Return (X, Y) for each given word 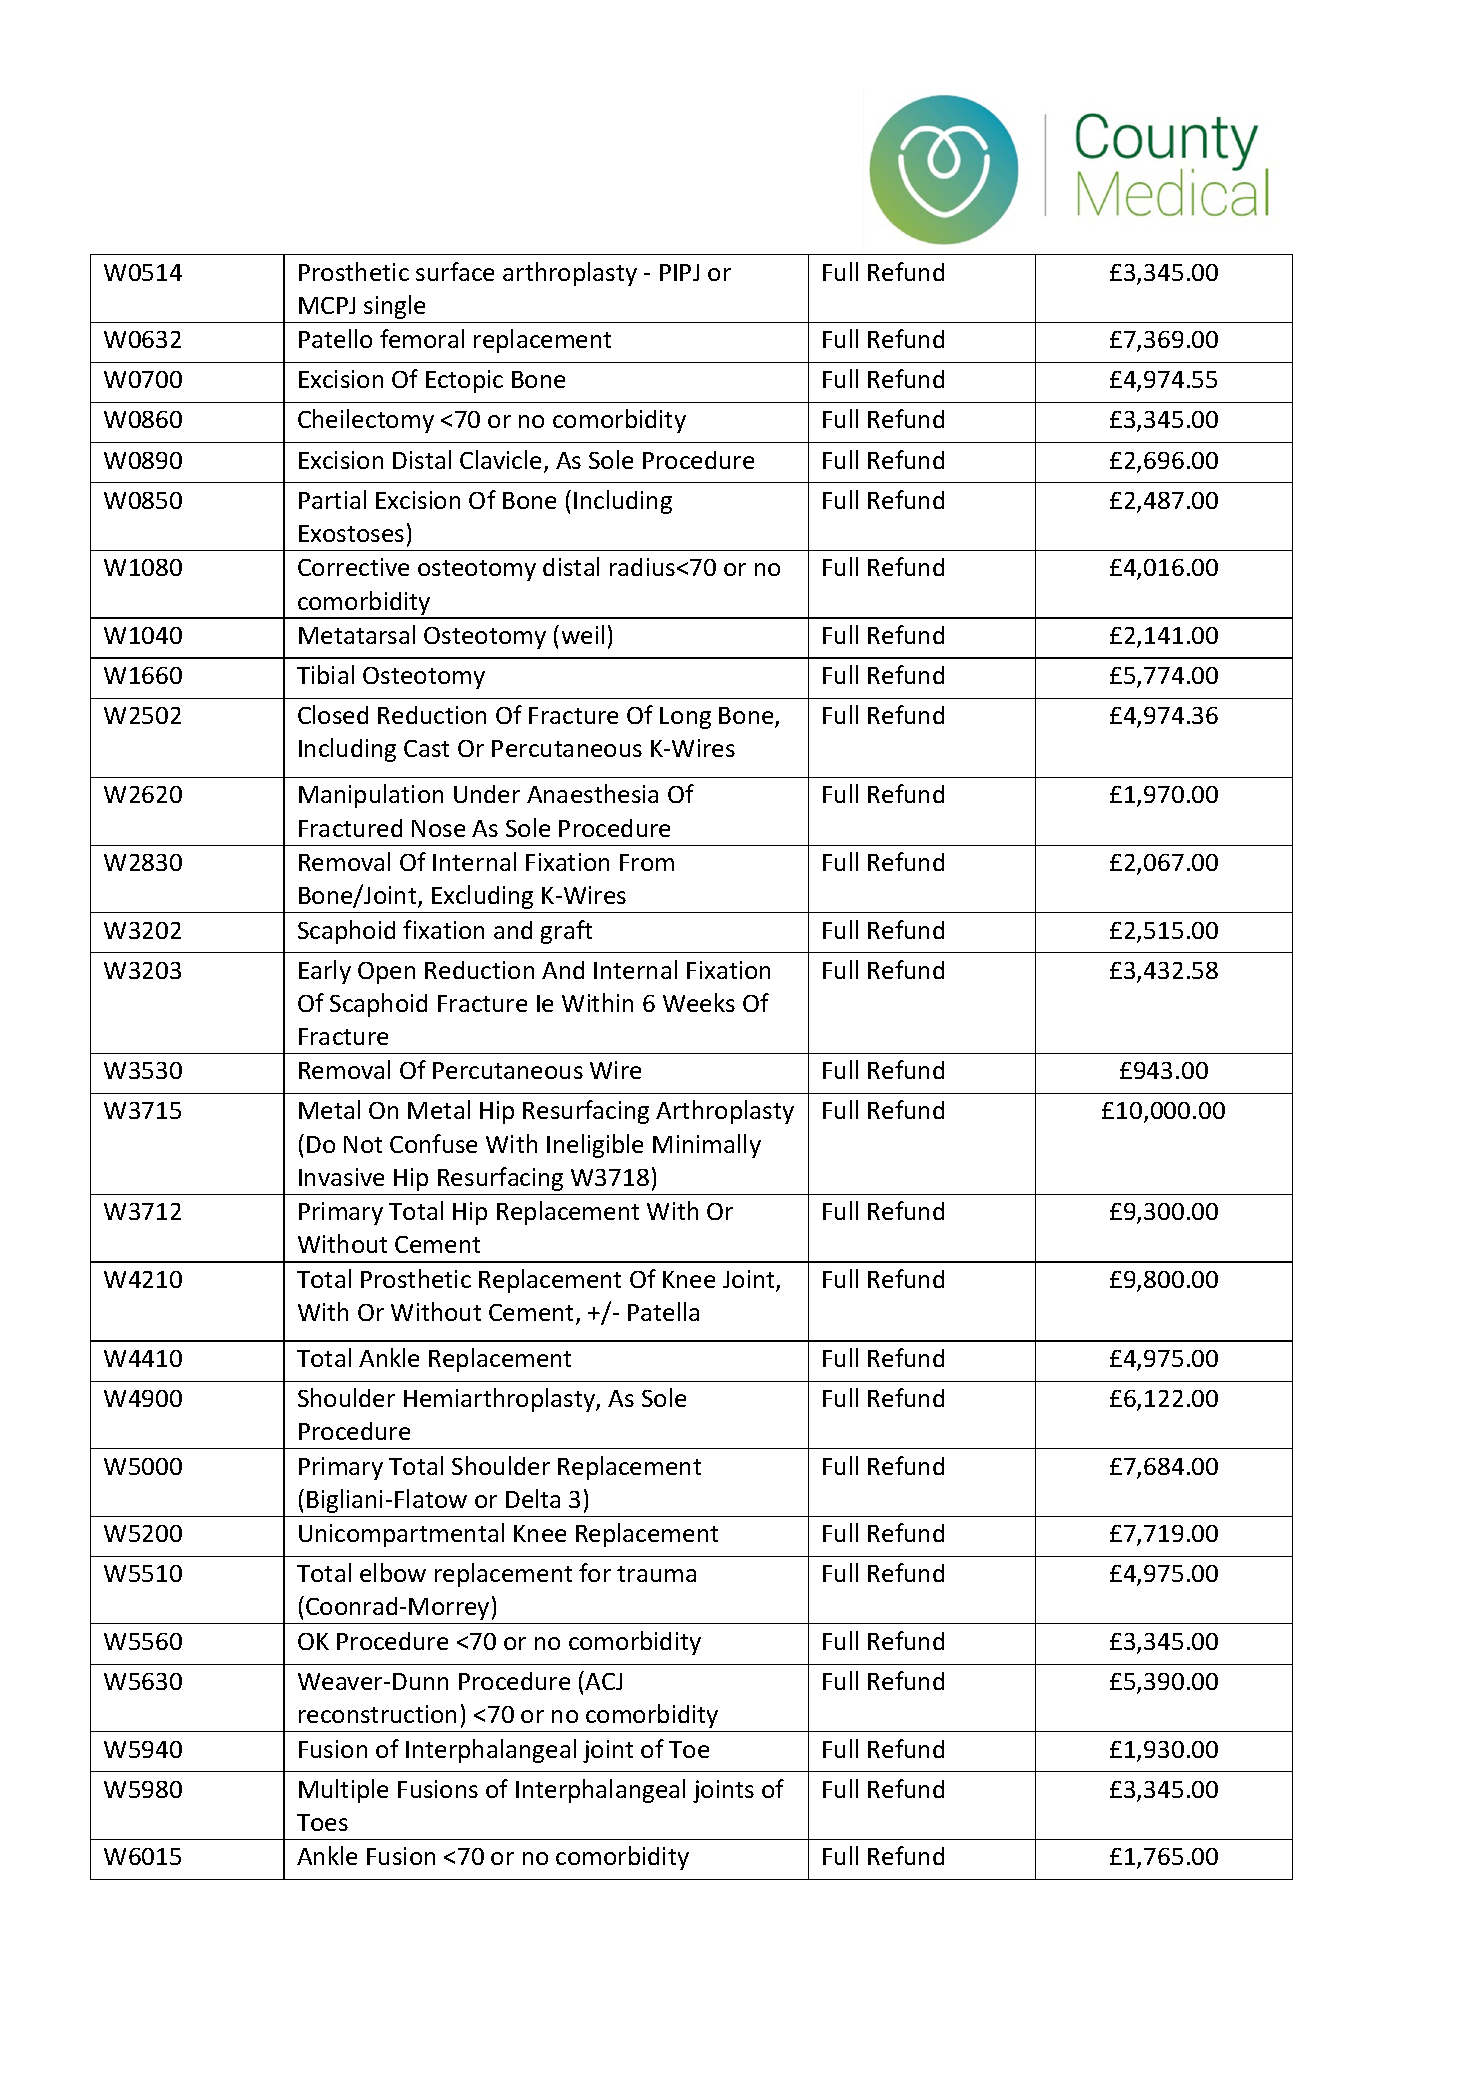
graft (566, 932)
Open (386, 973)
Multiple (343, 1791)
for (595, 1572)
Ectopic (464, 381)
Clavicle (500, 459)
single (394, 307)
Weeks (699, 1002)
